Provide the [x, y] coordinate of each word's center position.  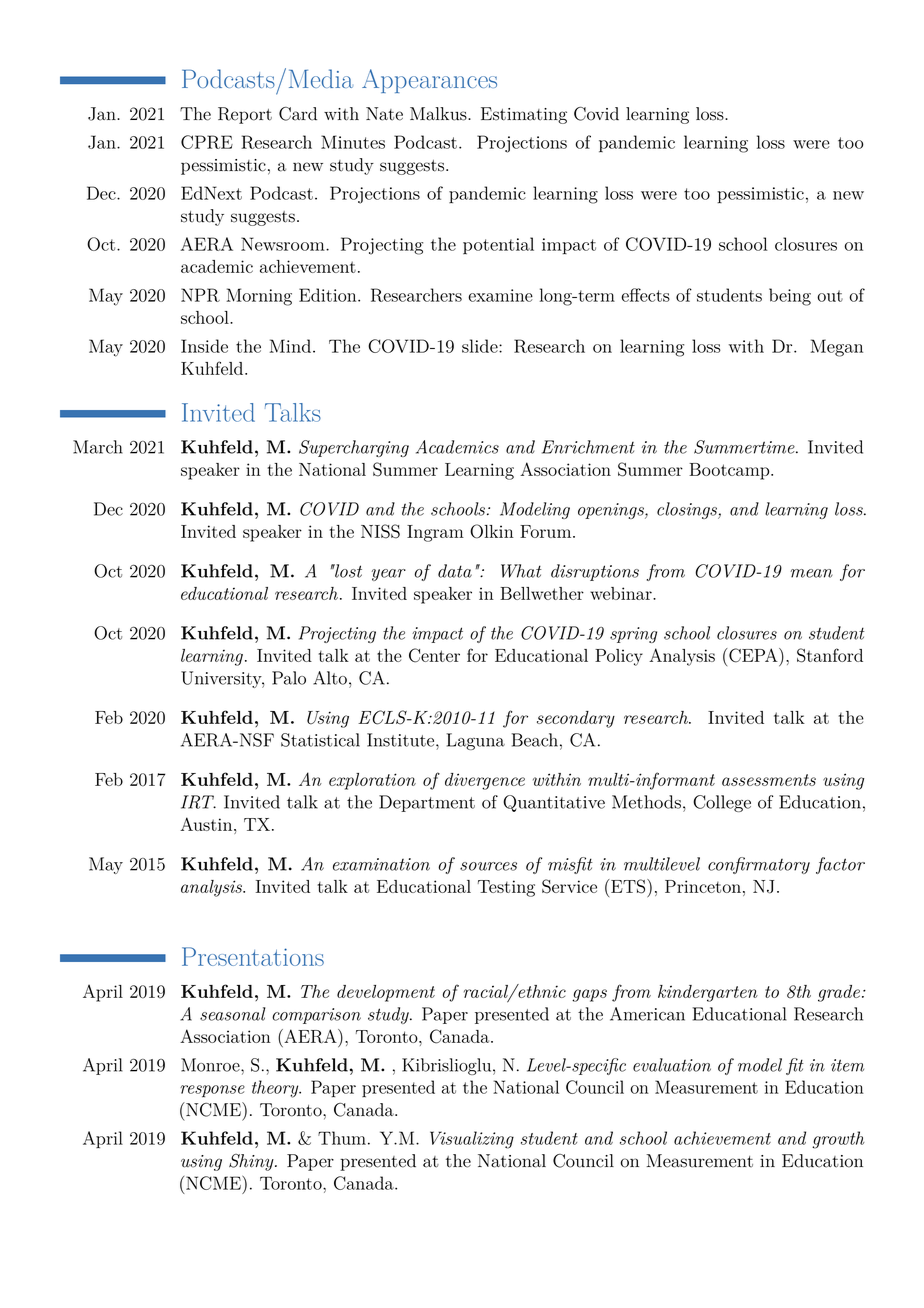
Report [245, 115]
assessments [769, 780]
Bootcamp [729, 471]
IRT [198, 802]
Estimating [524, 115]
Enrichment [588, 447]
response [212, 1091]
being [790, 297]
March [98, 447]
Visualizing [472, 1140]
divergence [485, 781]
